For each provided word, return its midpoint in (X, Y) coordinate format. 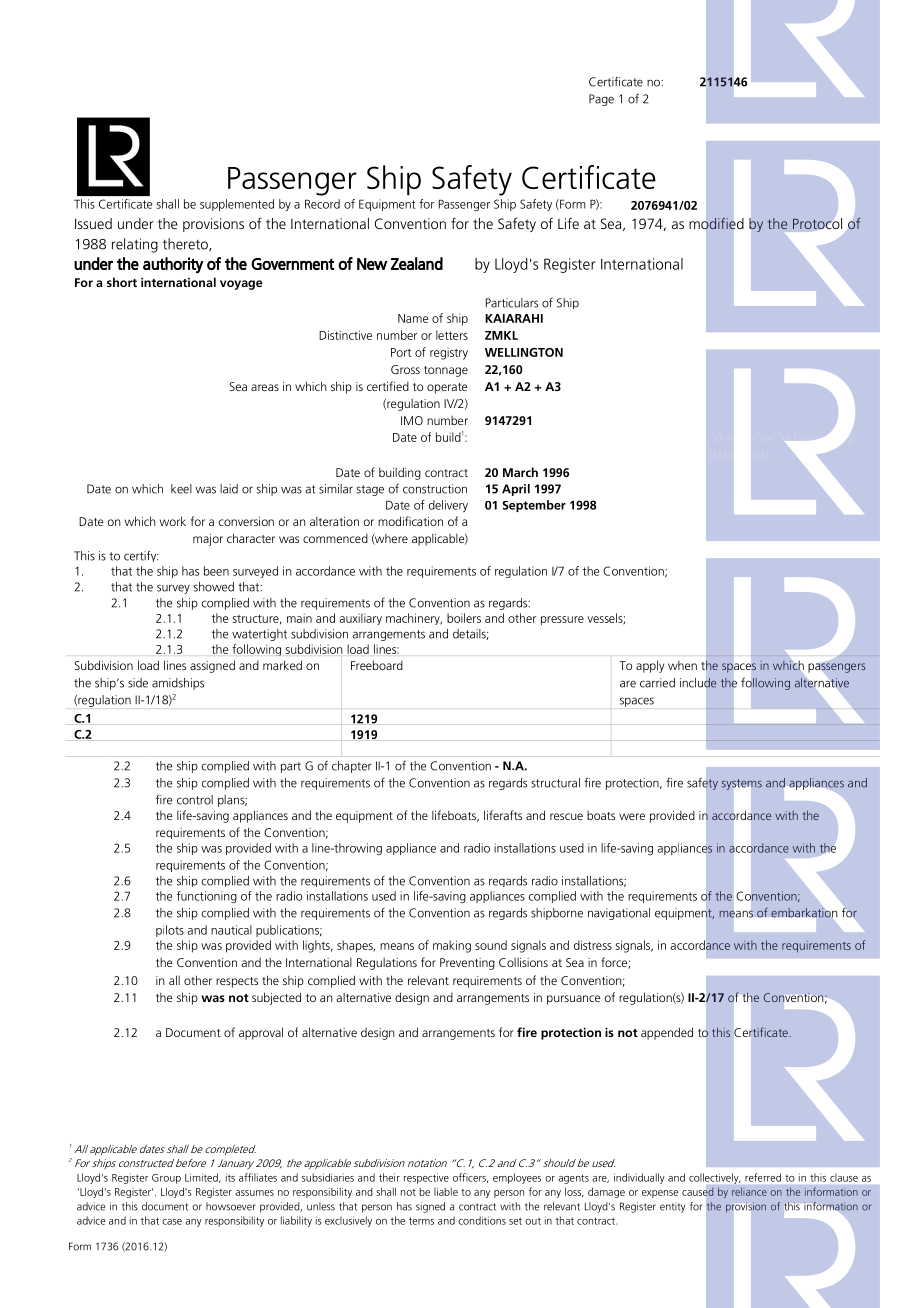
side (138, 683)
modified (716, 223)
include (698, 682)
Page (601, 100)
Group (166, 1179)
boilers (464, 618)
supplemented (237, 205)
